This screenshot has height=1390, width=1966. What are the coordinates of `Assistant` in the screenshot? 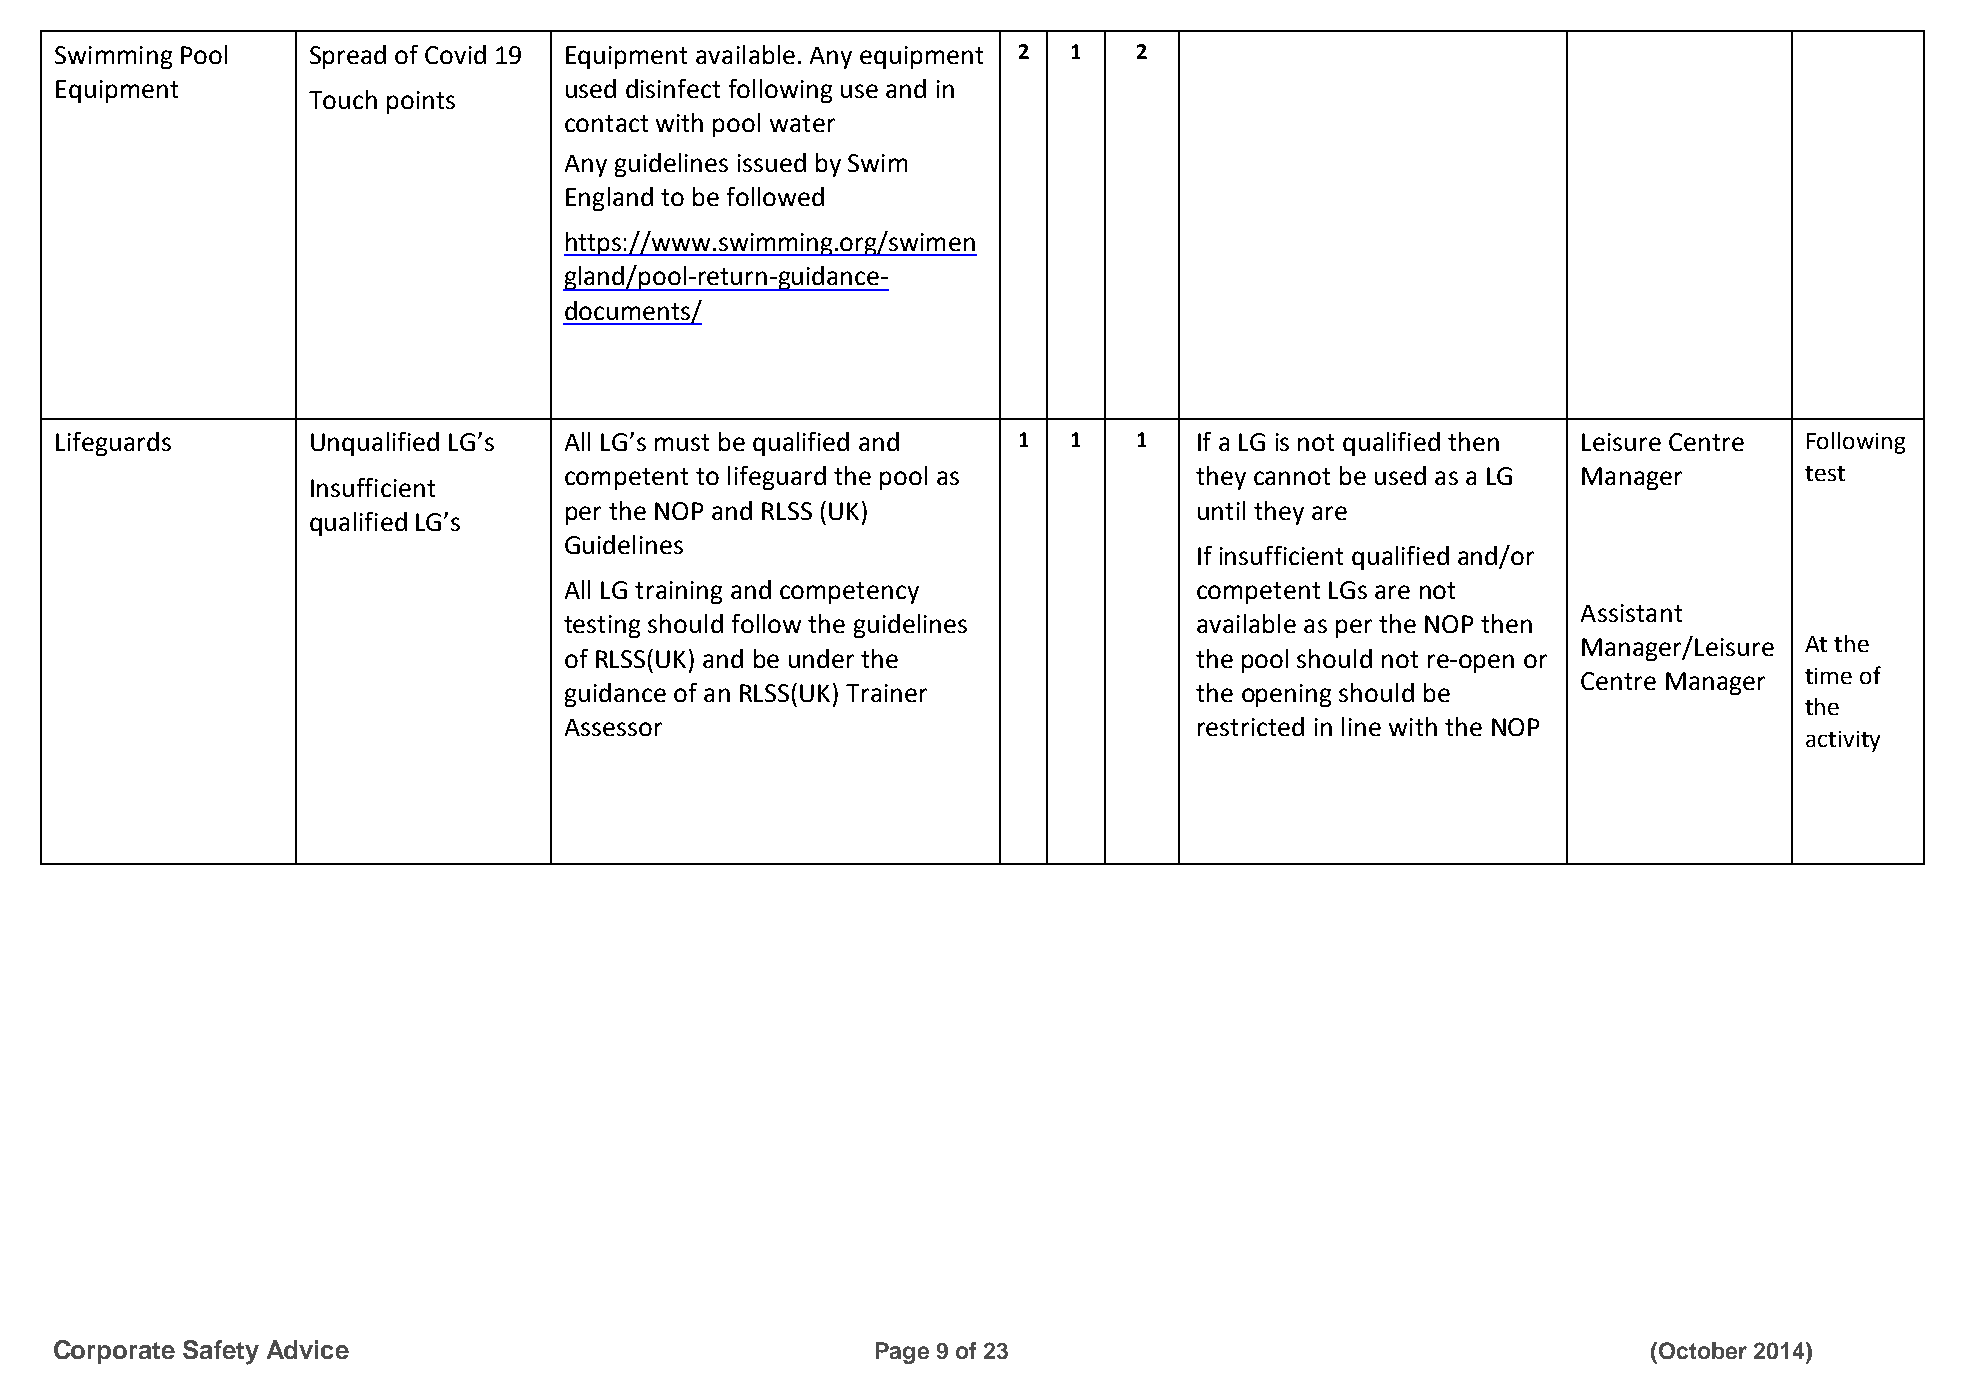 It's located at (1631, 613).
